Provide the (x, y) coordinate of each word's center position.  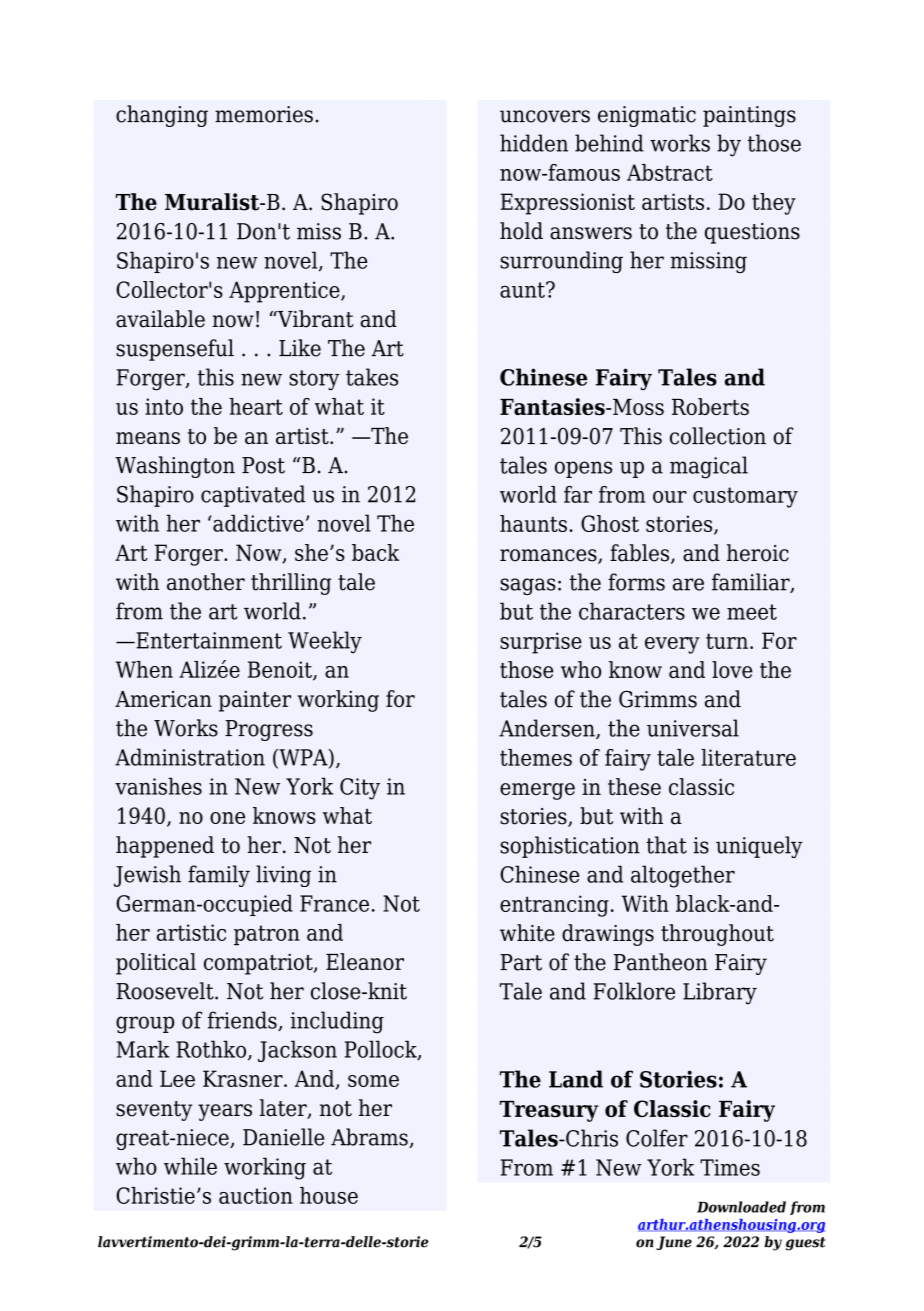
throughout (717, 935)
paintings (749, 116)
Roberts (710, 406)
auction (256, 1195)
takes (372, 377)
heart (256, 406)
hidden (534, 143)
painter (255, 701)
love (732, 669)
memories (264, 114)
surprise (541, 643)
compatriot (259, 964)
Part (521, 962)
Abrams (370, 1138)
